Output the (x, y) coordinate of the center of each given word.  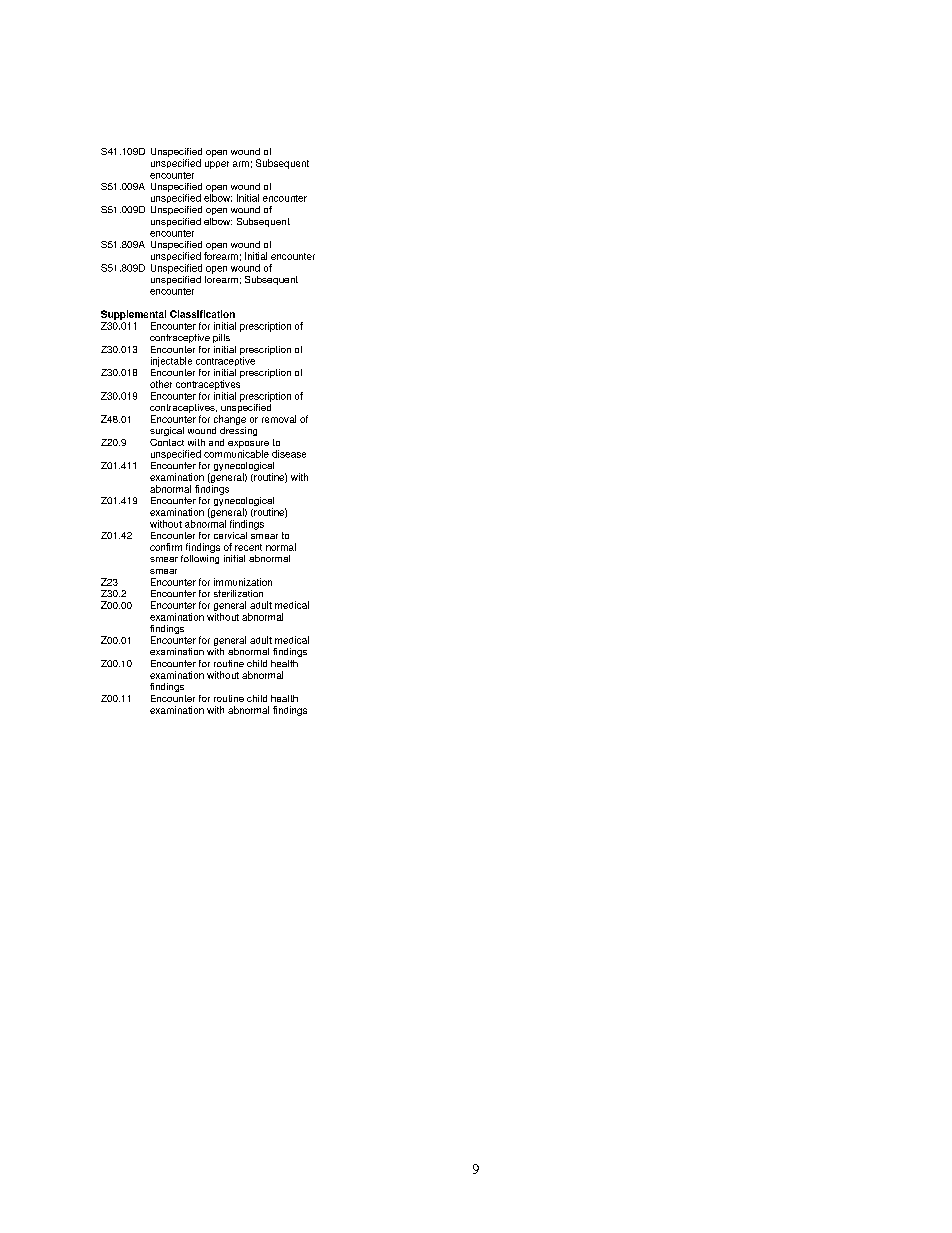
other (161, 384)
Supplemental (133, 315)
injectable (171, 362)
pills (221, 338)
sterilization (238, 593)
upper (217, 165)
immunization (243, 582)
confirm (166, 547)
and (216, 442)
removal (279, 419)
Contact (167, 442)
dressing (238, 431)
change (230, 420)
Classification (202, 314)
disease (289, 454)
